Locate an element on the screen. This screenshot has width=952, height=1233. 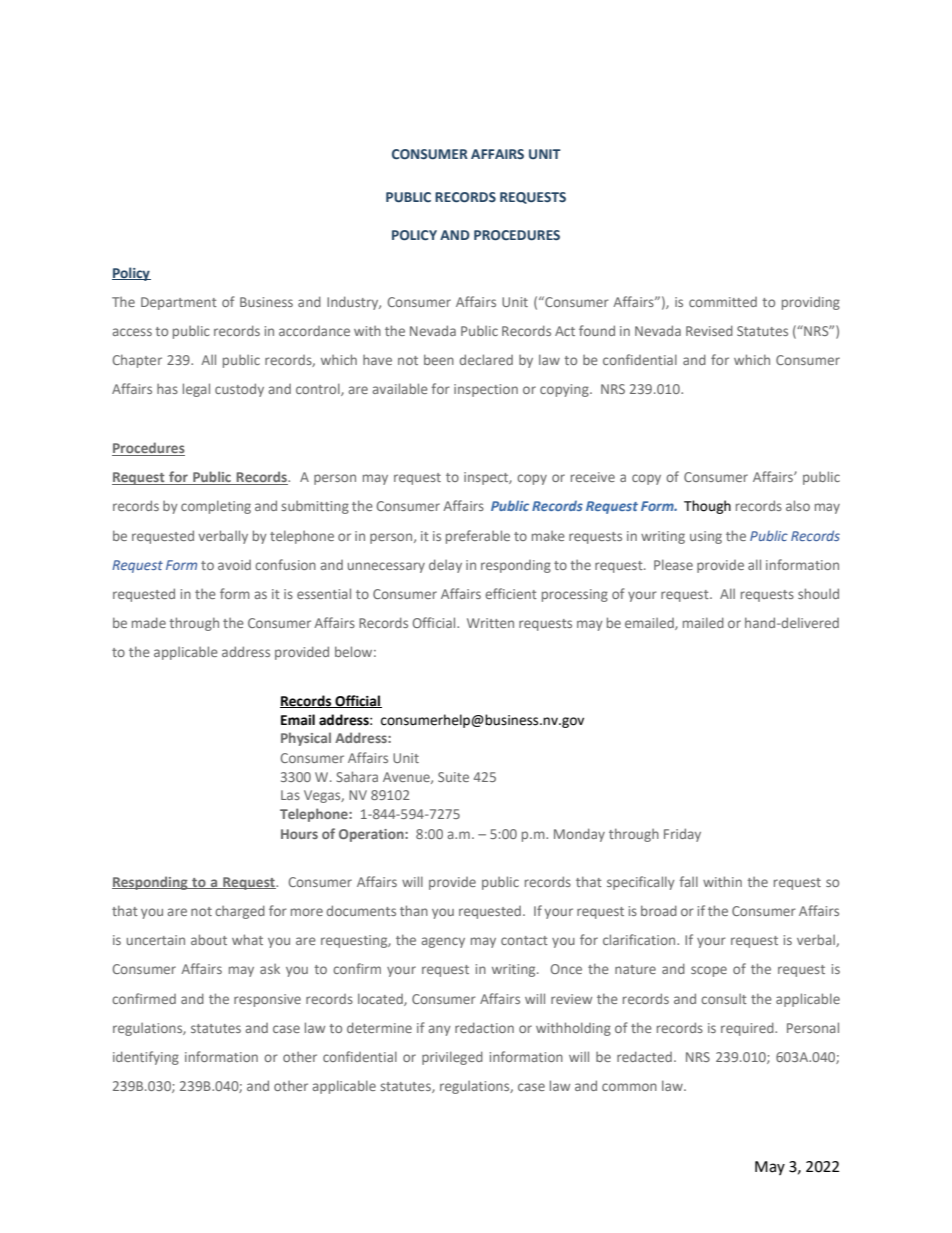
Revised is located at coordinates (709, 330).
